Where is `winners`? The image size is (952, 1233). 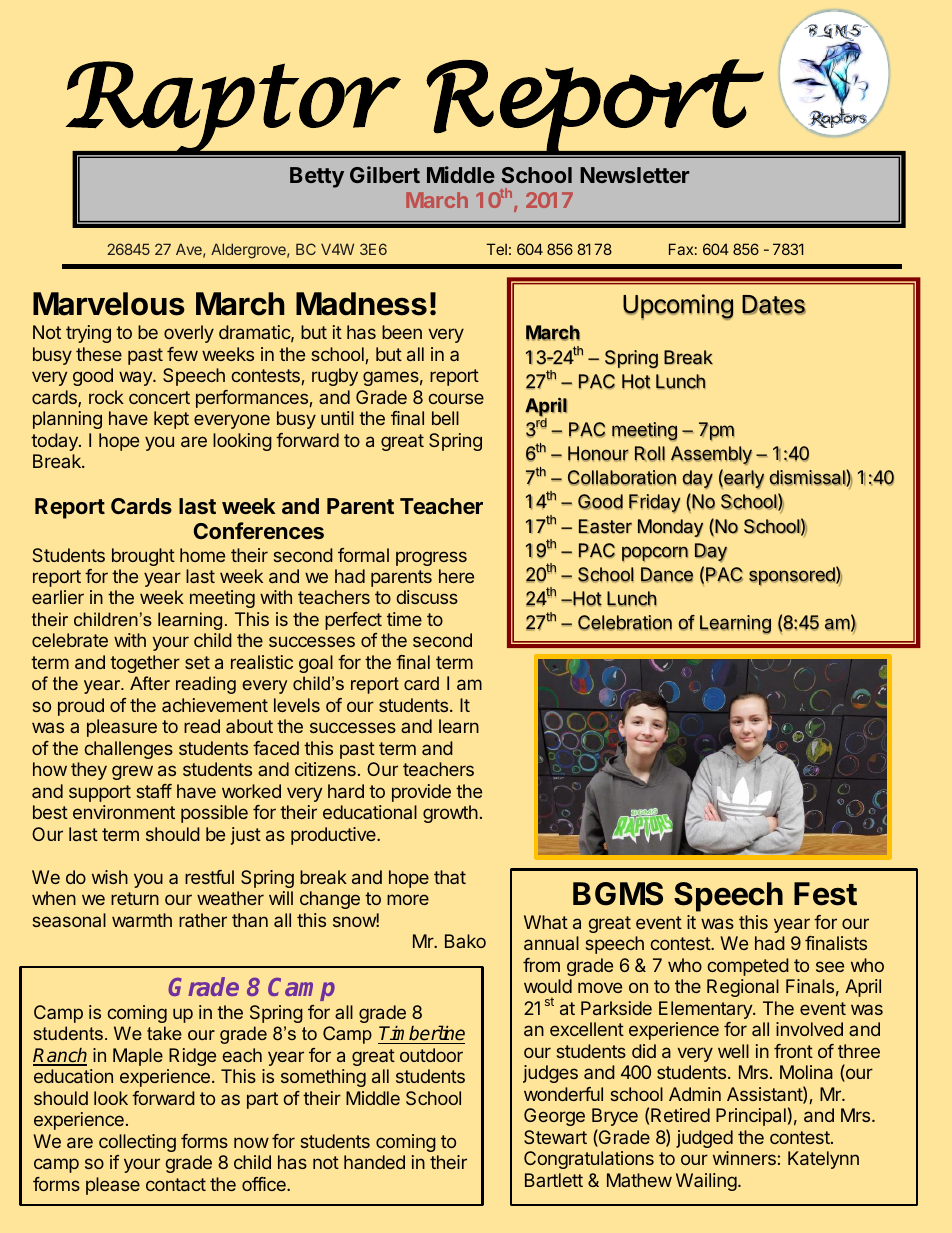
winners is located at coordinates (744, 1158).
